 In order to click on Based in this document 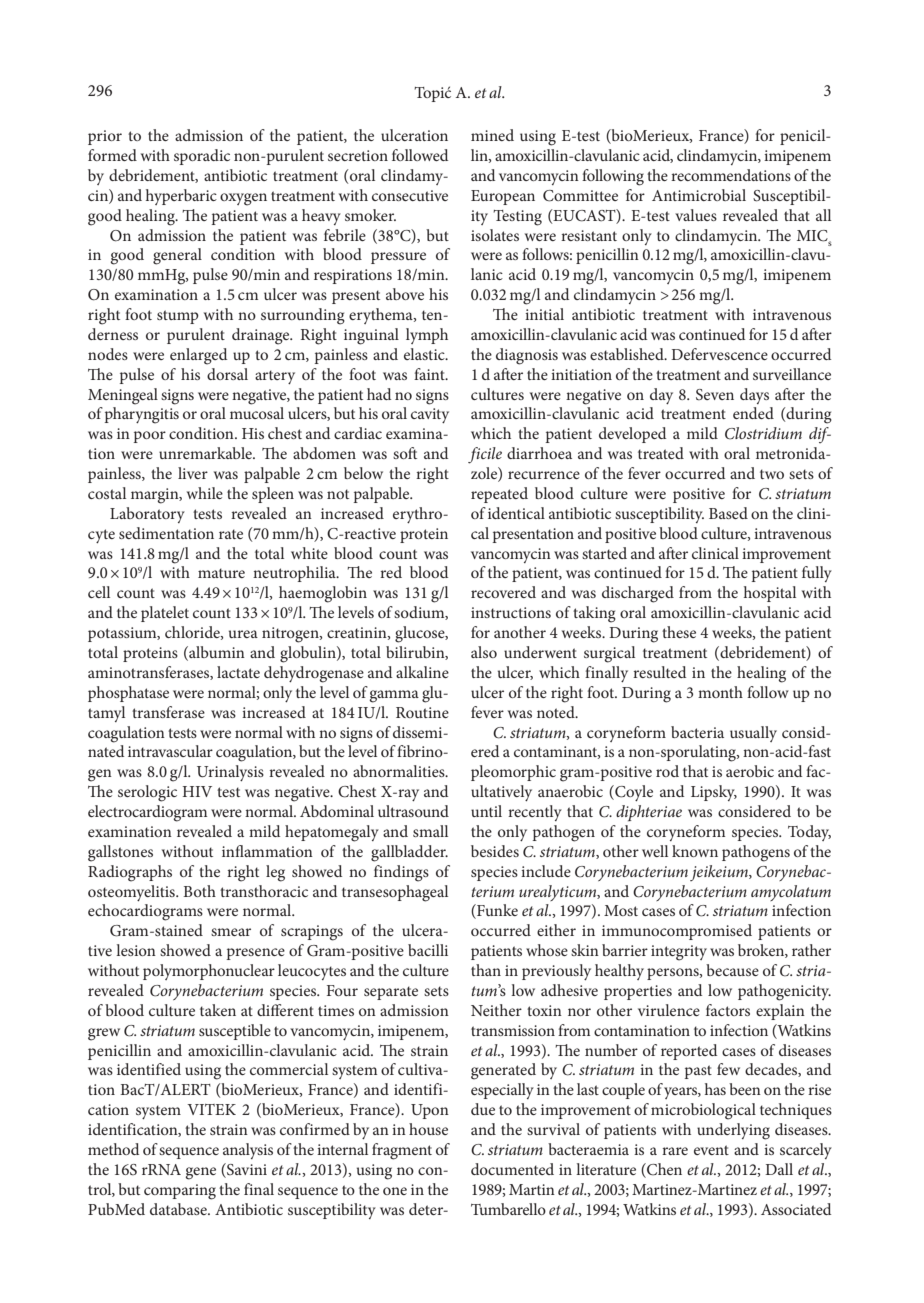, I will do `click(728, 513)`.
